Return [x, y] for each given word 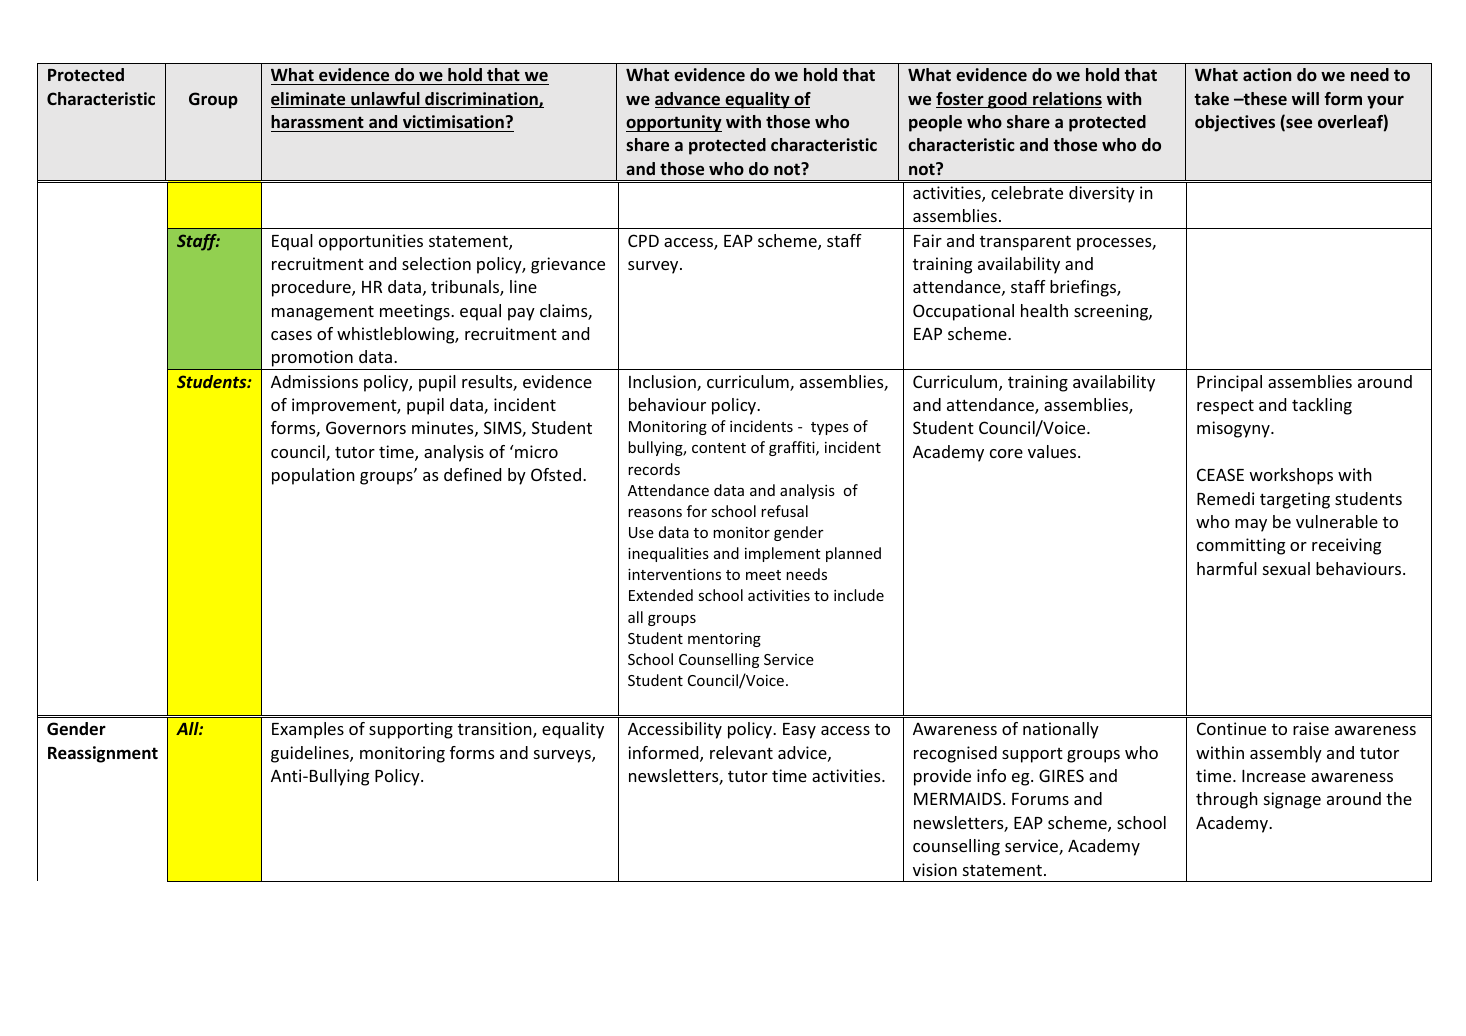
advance [689, 100]
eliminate [309, 100]
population [313, 476]
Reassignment [103, 754]
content [719, 448]
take [1211, 98]
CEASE [1220, 474]
